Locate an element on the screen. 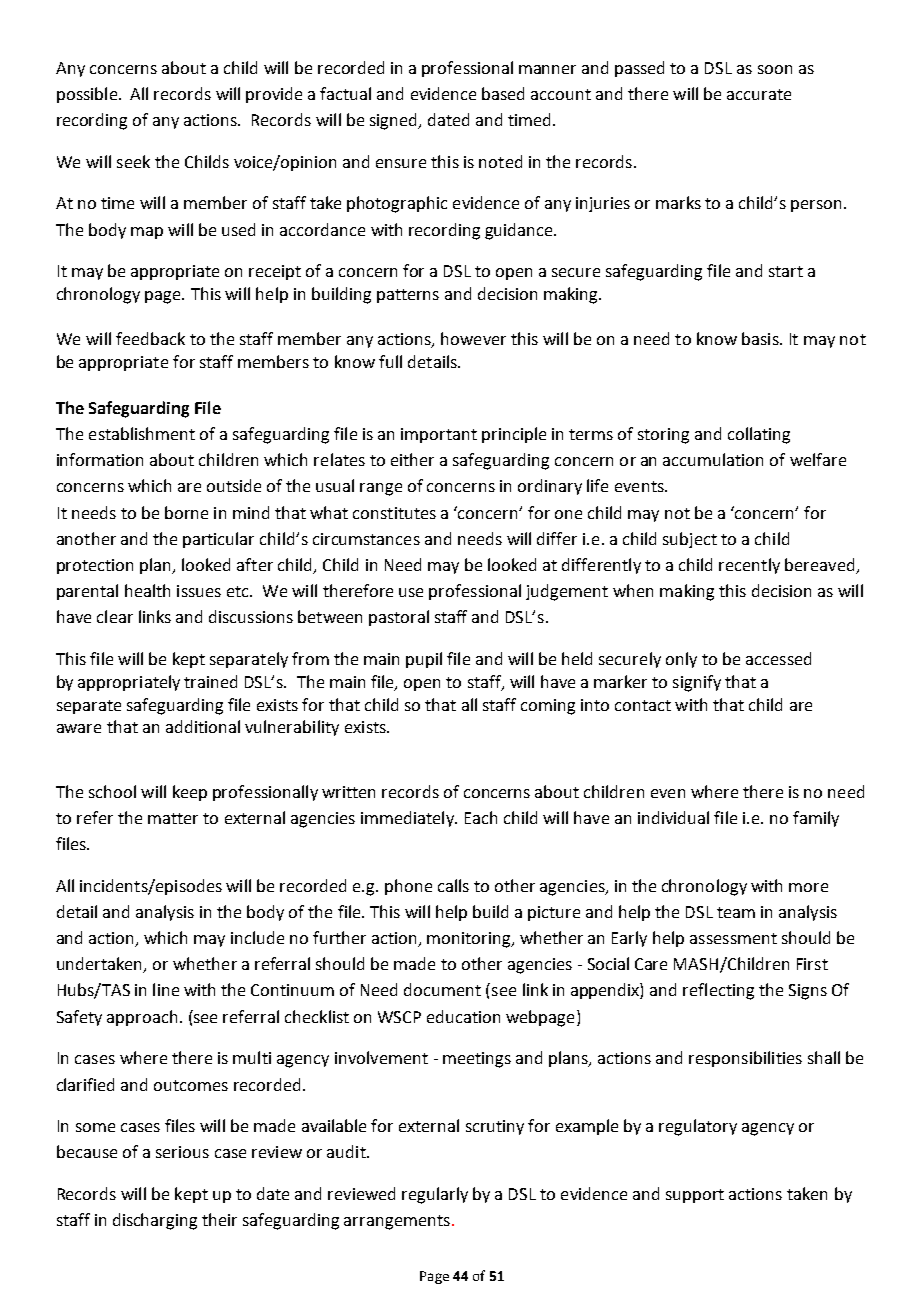 The height and width of the screenshot is (1308, 924). include is located at coordinates (257, 937).
